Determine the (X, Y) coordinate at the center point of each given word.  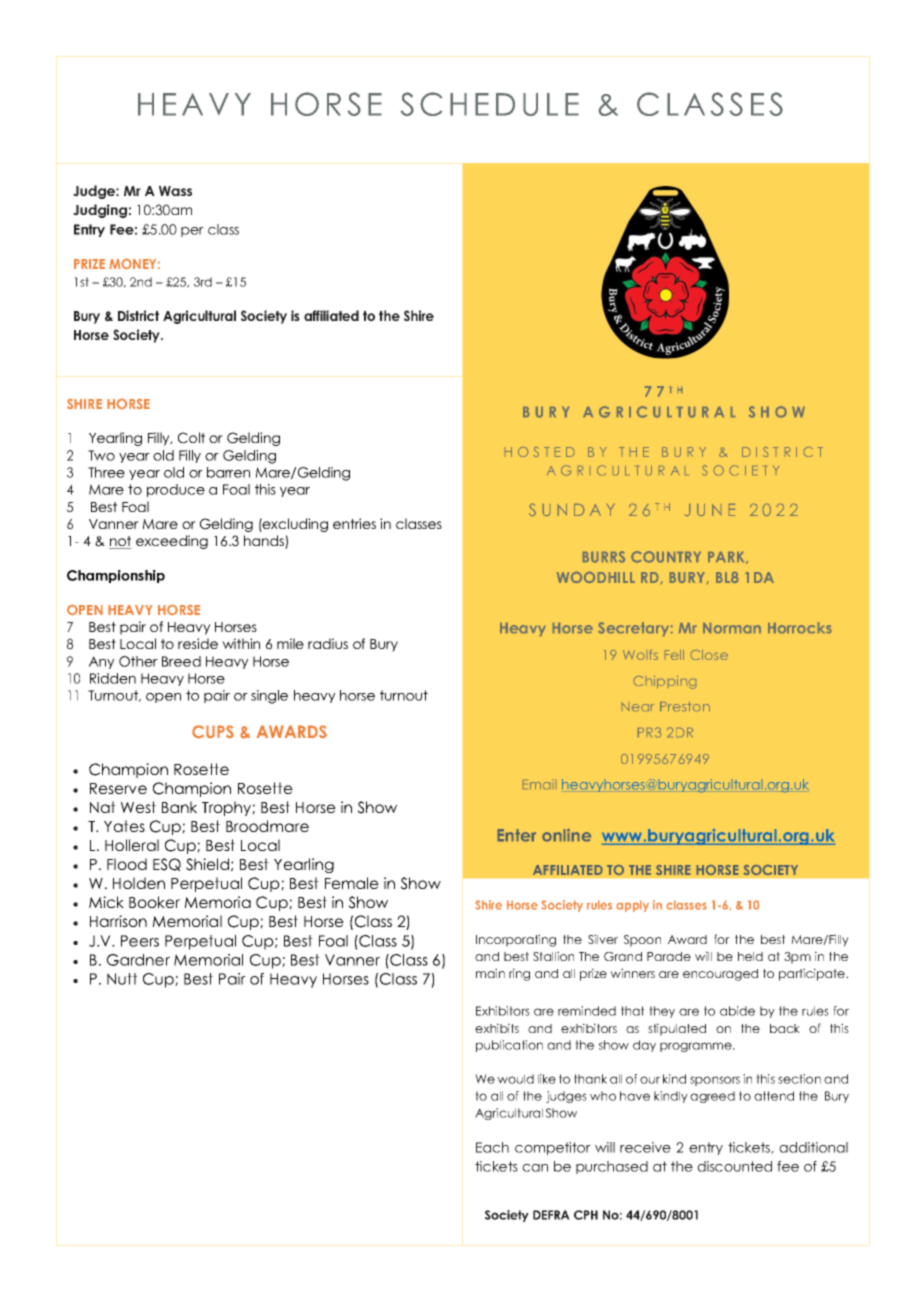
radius (328, 643)
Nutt (122, 979)
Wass (175, 191)
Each (492, 1147)
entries (354, 523)
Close (709, 655)
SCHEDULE (489, 104)
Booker (154, 902)
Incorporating (516, 940)
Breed (181, 661)
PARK (728, 558)
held (750, 956)
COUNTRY (666, 557)
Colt (191, 438)
